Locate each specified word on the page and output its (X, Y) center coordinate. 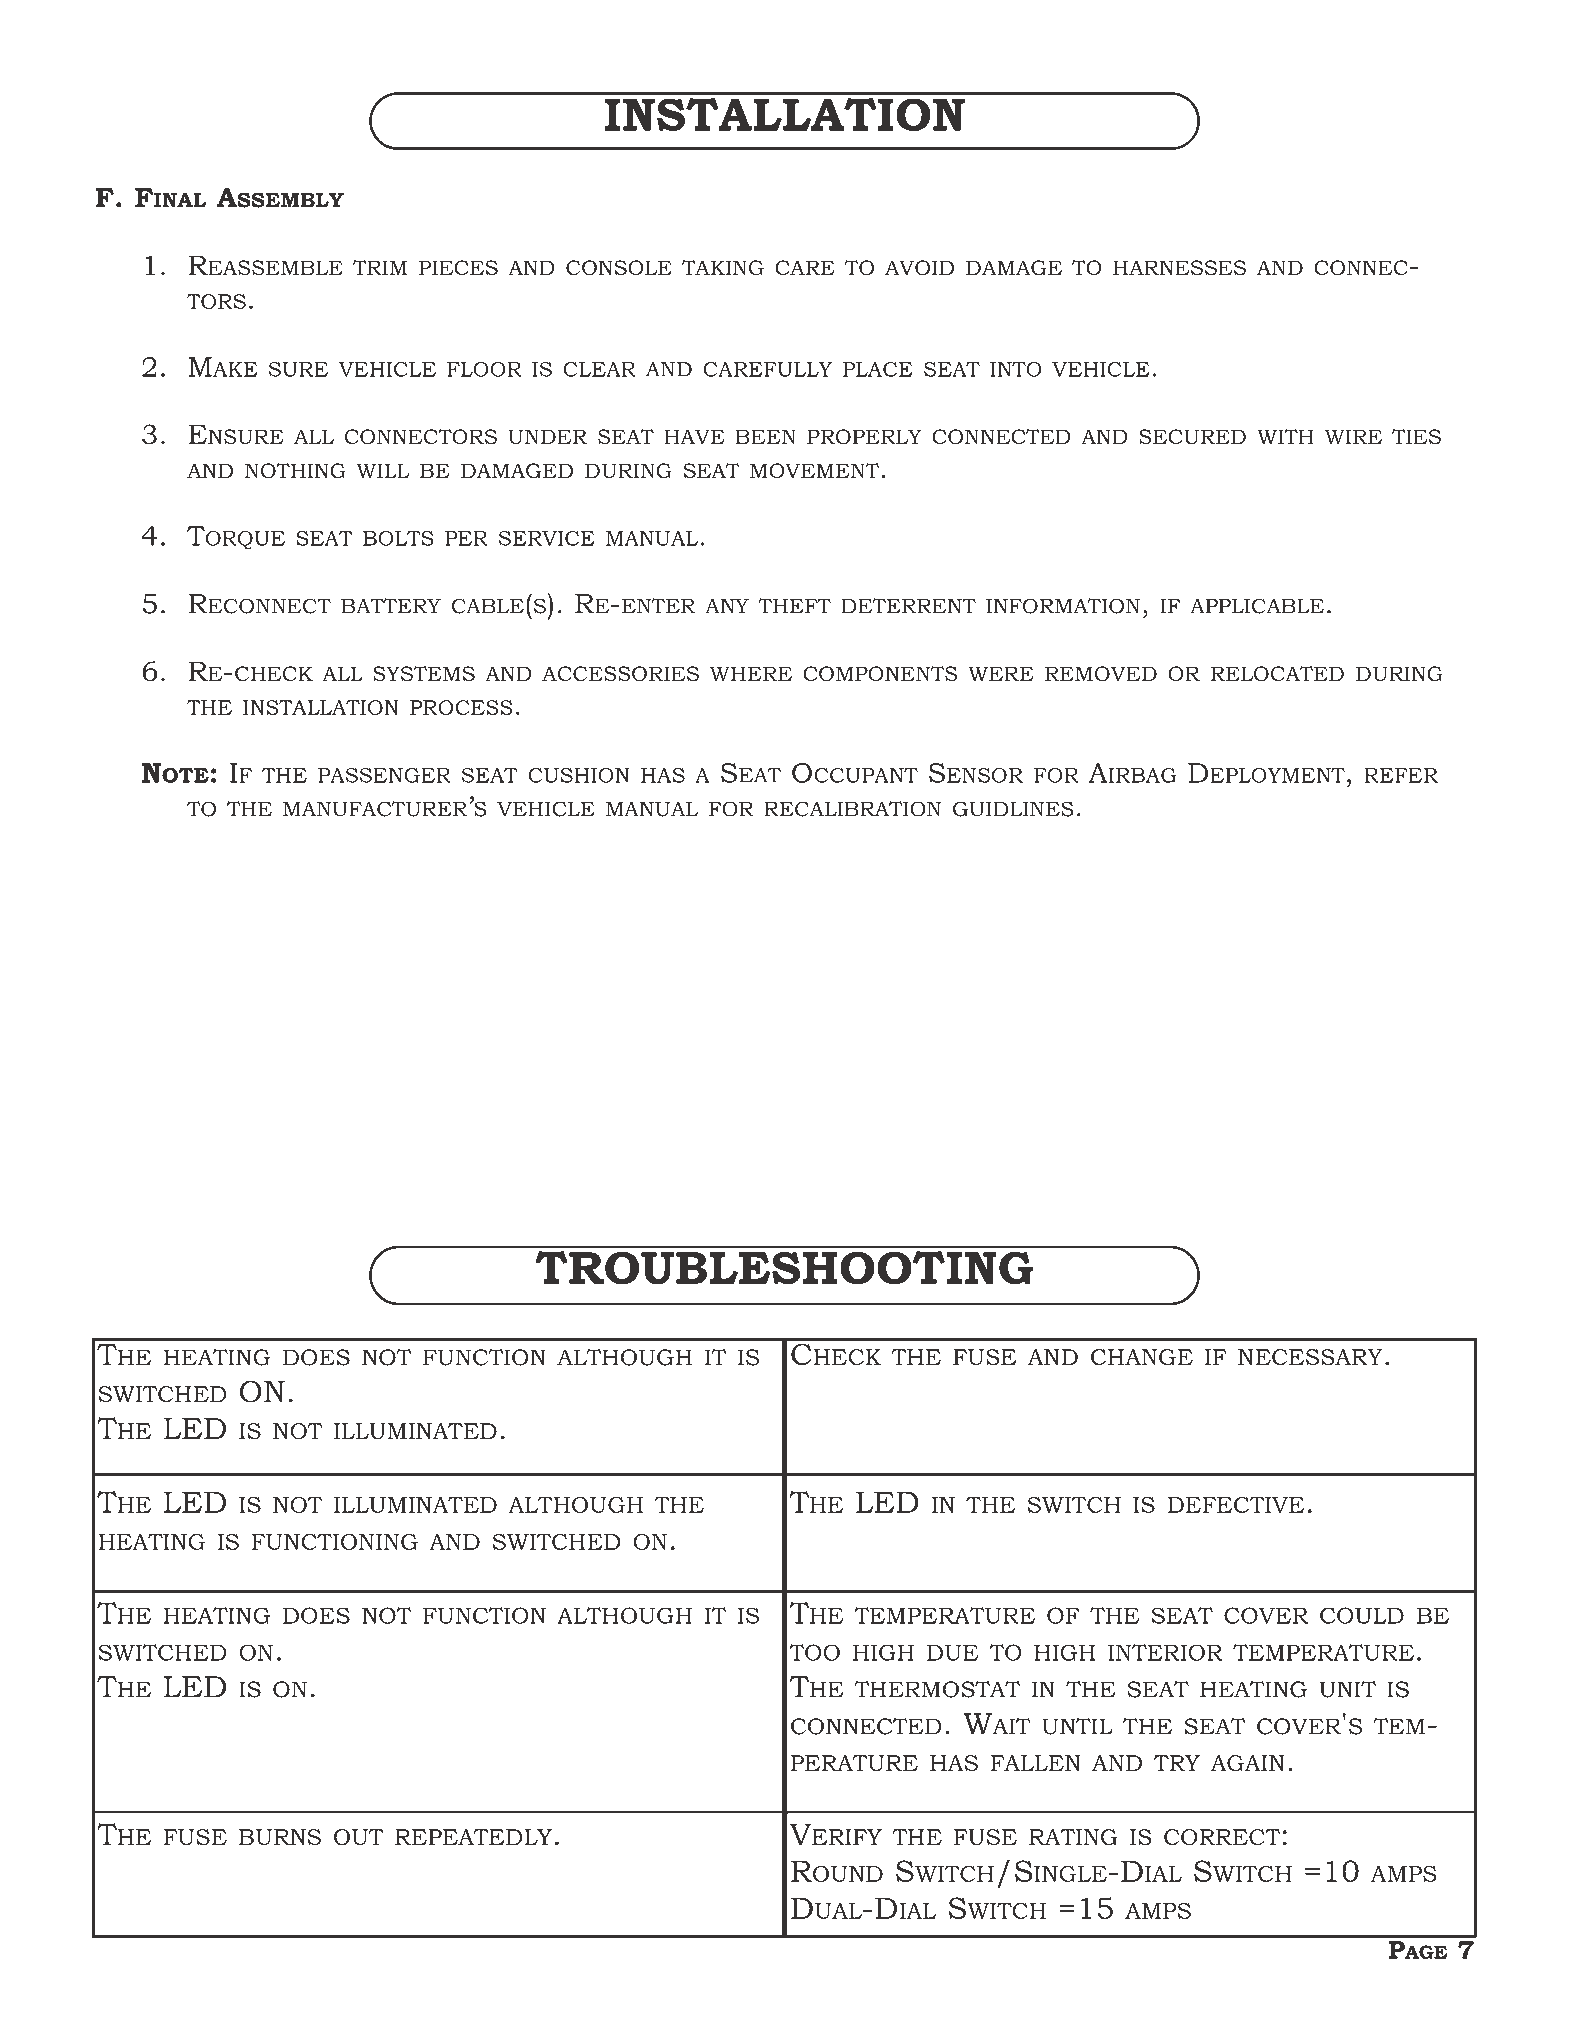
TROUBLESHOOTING (784, 1267)
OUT (359, 1837)
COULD (1362, 1615)
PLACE (878, 369)
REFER (1401, 775)
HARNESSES (1179, 268)
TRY (1177, 1763)
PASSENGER (384, 775)
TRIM (380, 267)
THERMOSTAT (937, 1689)
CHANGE (1142, 1357)
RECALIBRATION (852, 809)
